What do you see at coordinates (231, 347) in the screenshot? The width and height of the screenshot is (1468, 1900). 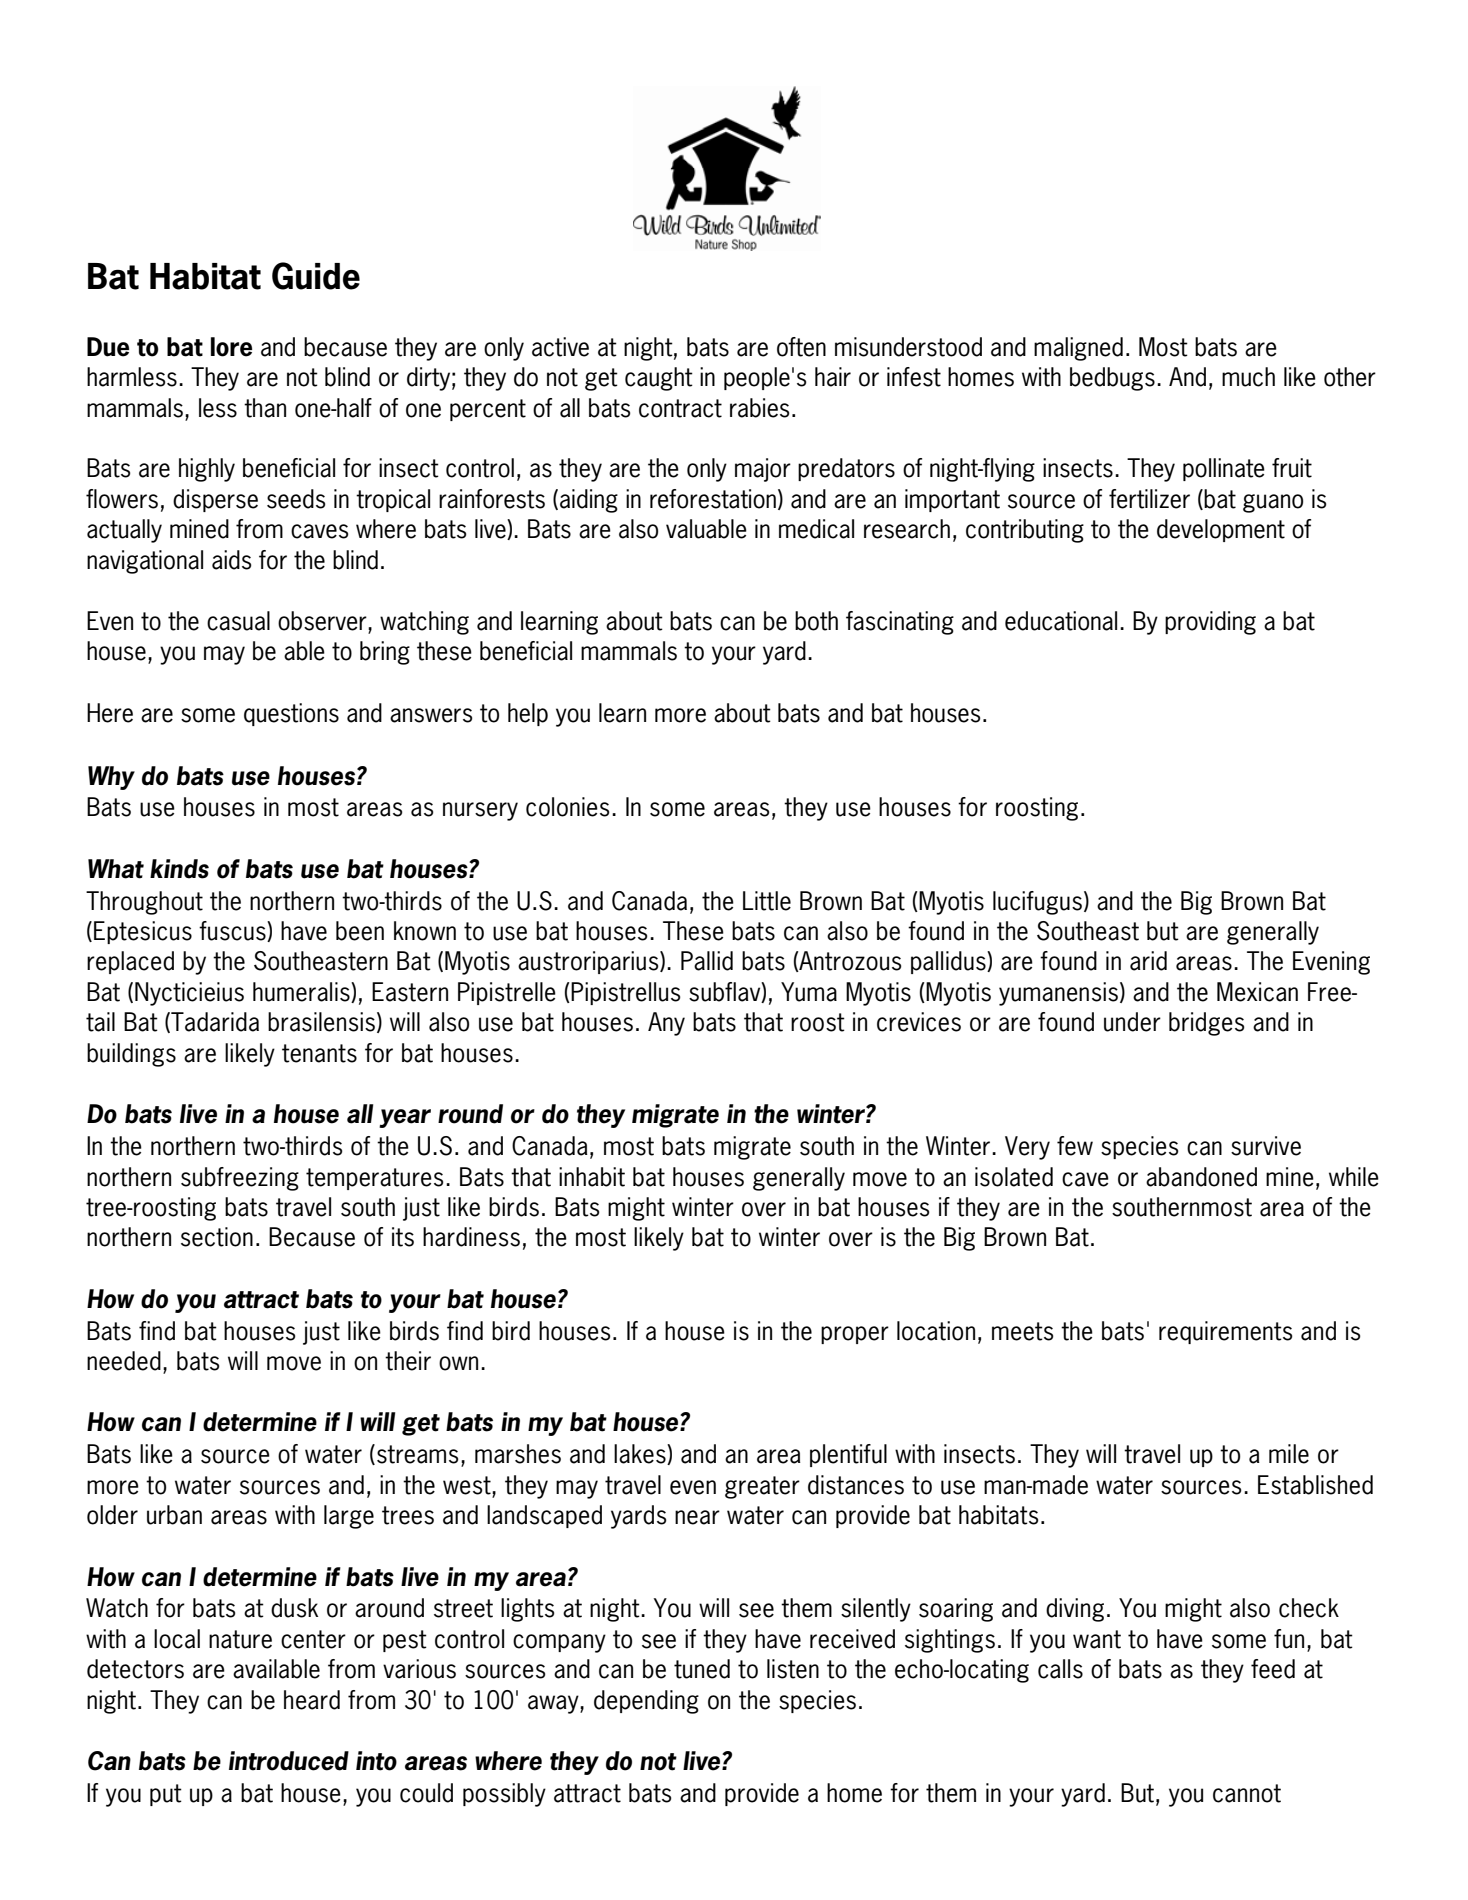 I see `lore` at bounding box center [231, 347].
